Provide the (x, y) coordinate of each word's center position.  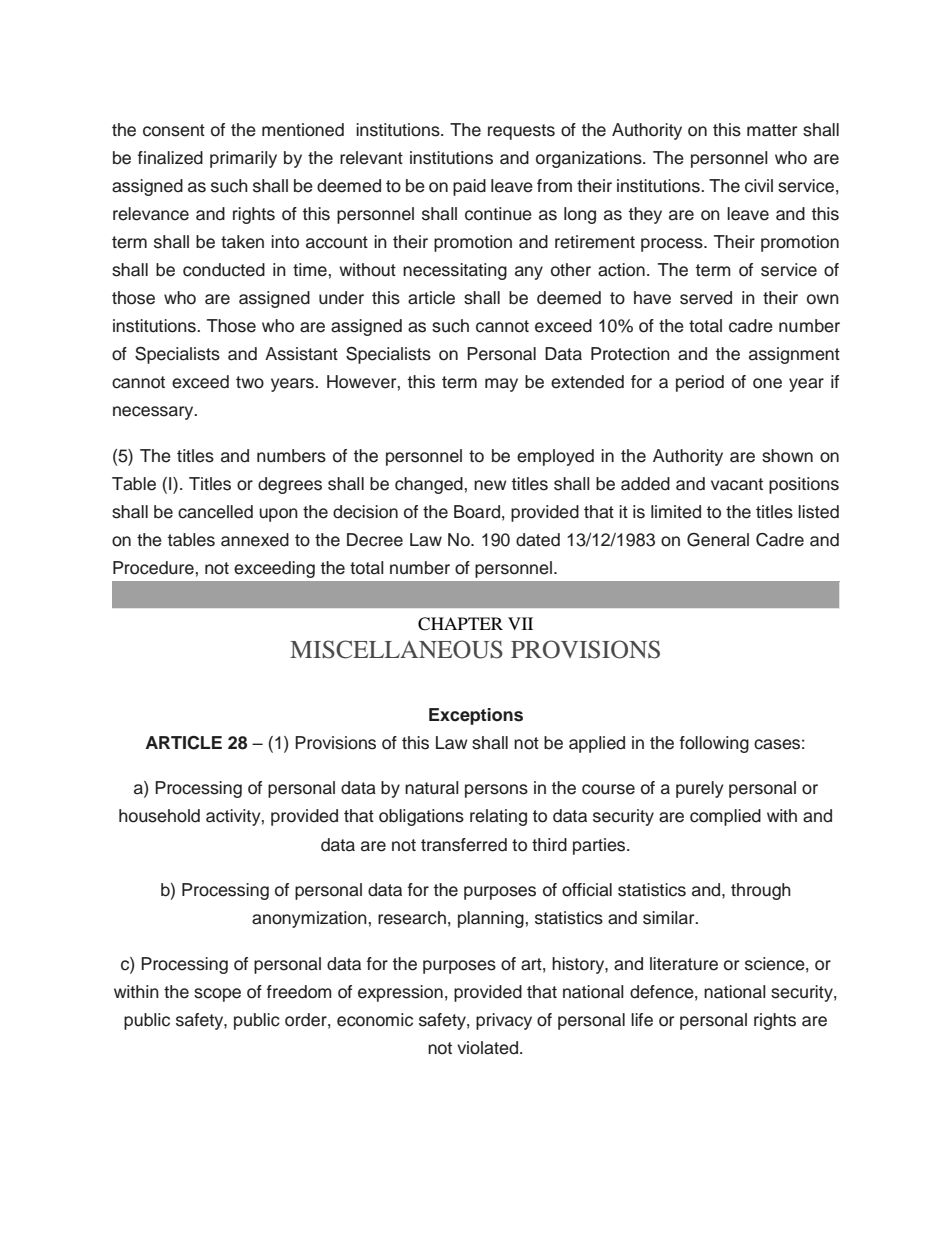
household (159, 816)
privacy (504, 1021)
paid (469, 187)
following (714, 744)
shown (787, 456)
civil (759, 186)
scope (217, 995)
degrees (290, 485)
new (490, 485)
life (642, 1020)
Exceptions (476, 716)
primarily (243, 159)
